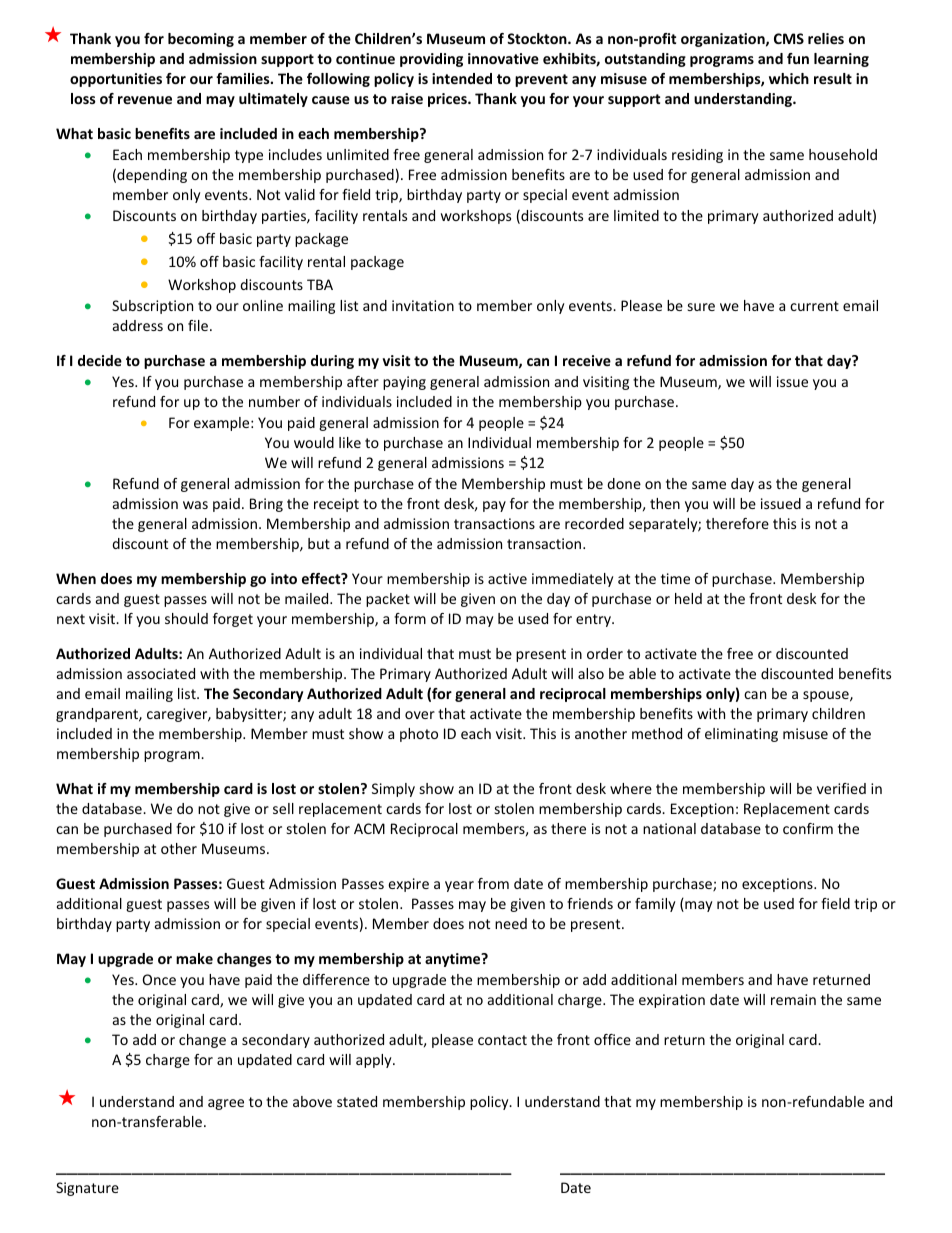  What do you see at coordinates (138, 325) in the screenshot?
I see `address` at bounding box center [138, 325].
